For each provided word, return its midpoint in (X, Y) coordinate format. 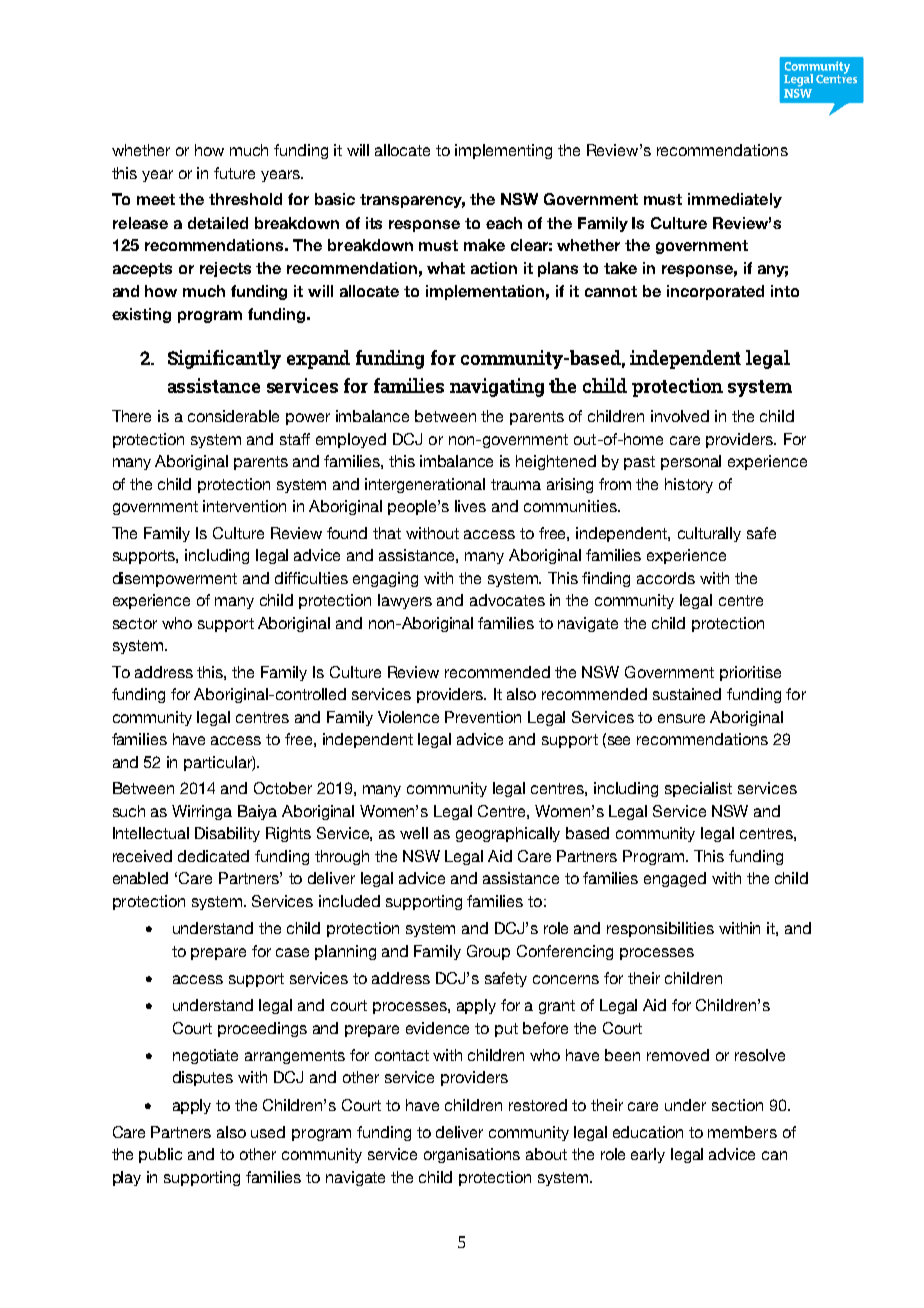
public (160, 1155)
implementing (503, 151)
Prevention (483, 717)
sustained (687, 694)
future (234, 173)
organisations (472, 1155)
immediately (735, 200)
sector (135, 623)
